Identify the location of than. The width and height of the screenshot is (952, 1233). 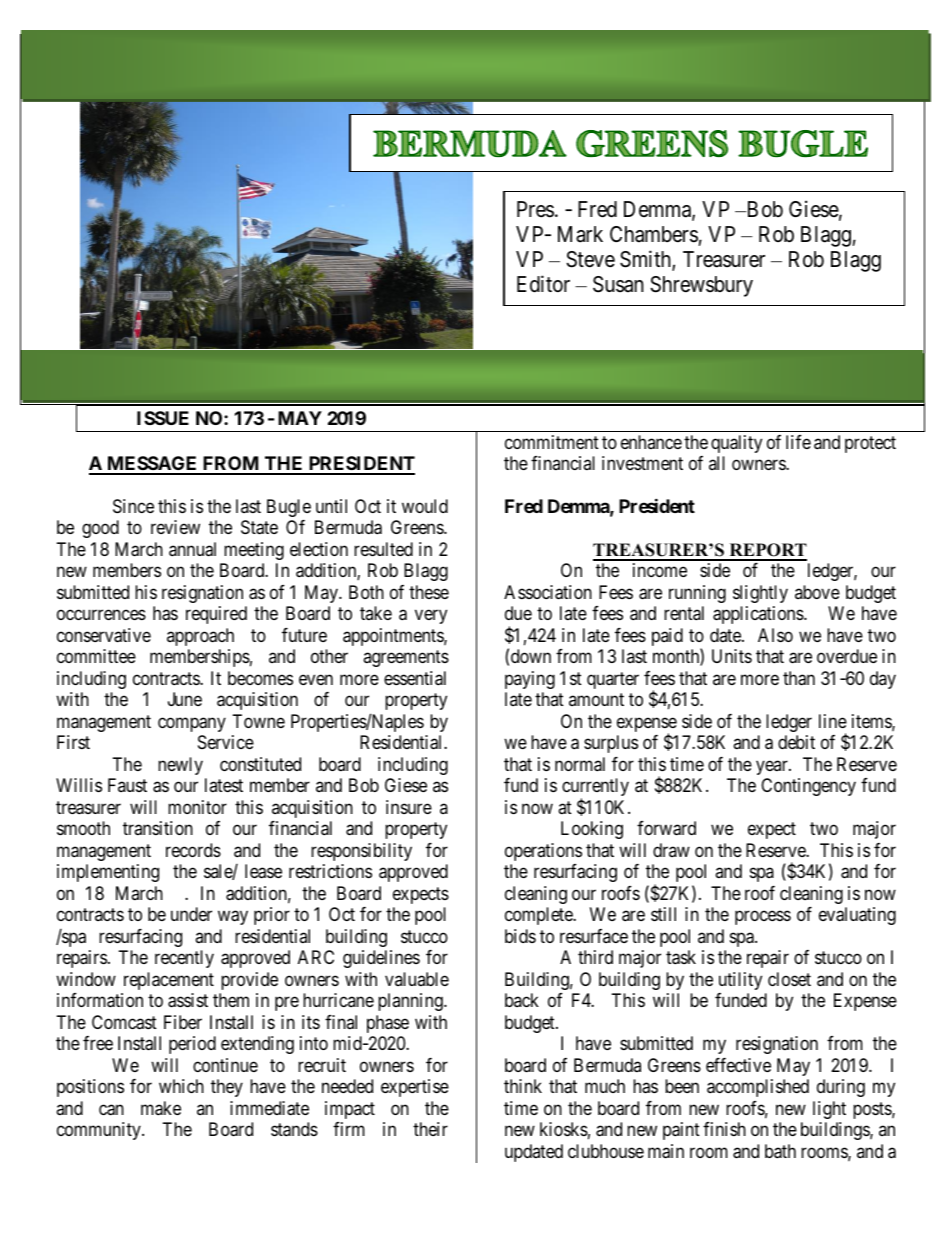
(799, 678).
